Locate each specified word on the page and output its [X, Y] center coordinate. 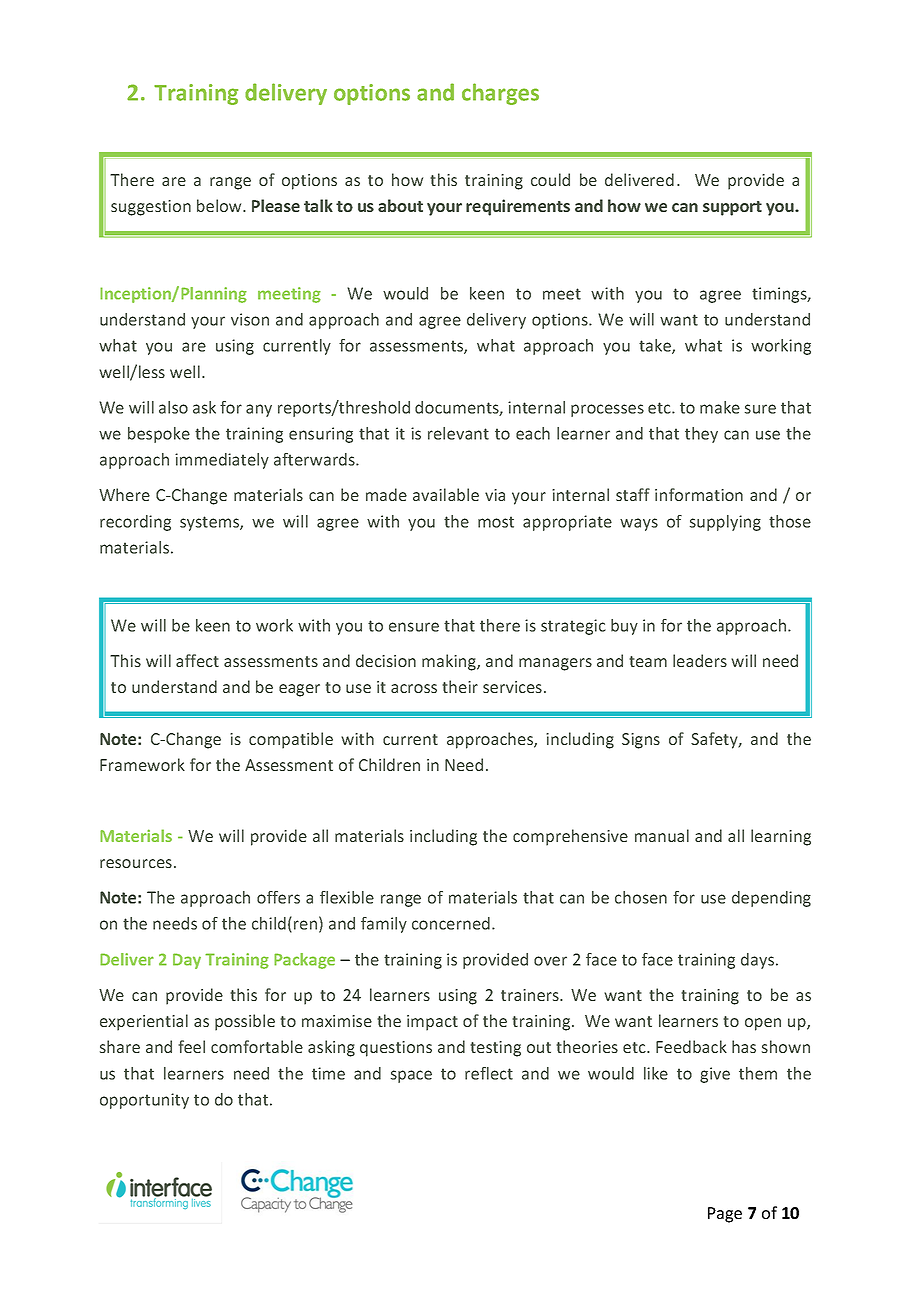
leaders [700, 660]
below [220, 205]
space [411, 1076]
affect [197, 660]
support [732, 208]
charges [500, 94]
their [460, 686]
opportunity [144, 1101]
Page [725, 1215]
